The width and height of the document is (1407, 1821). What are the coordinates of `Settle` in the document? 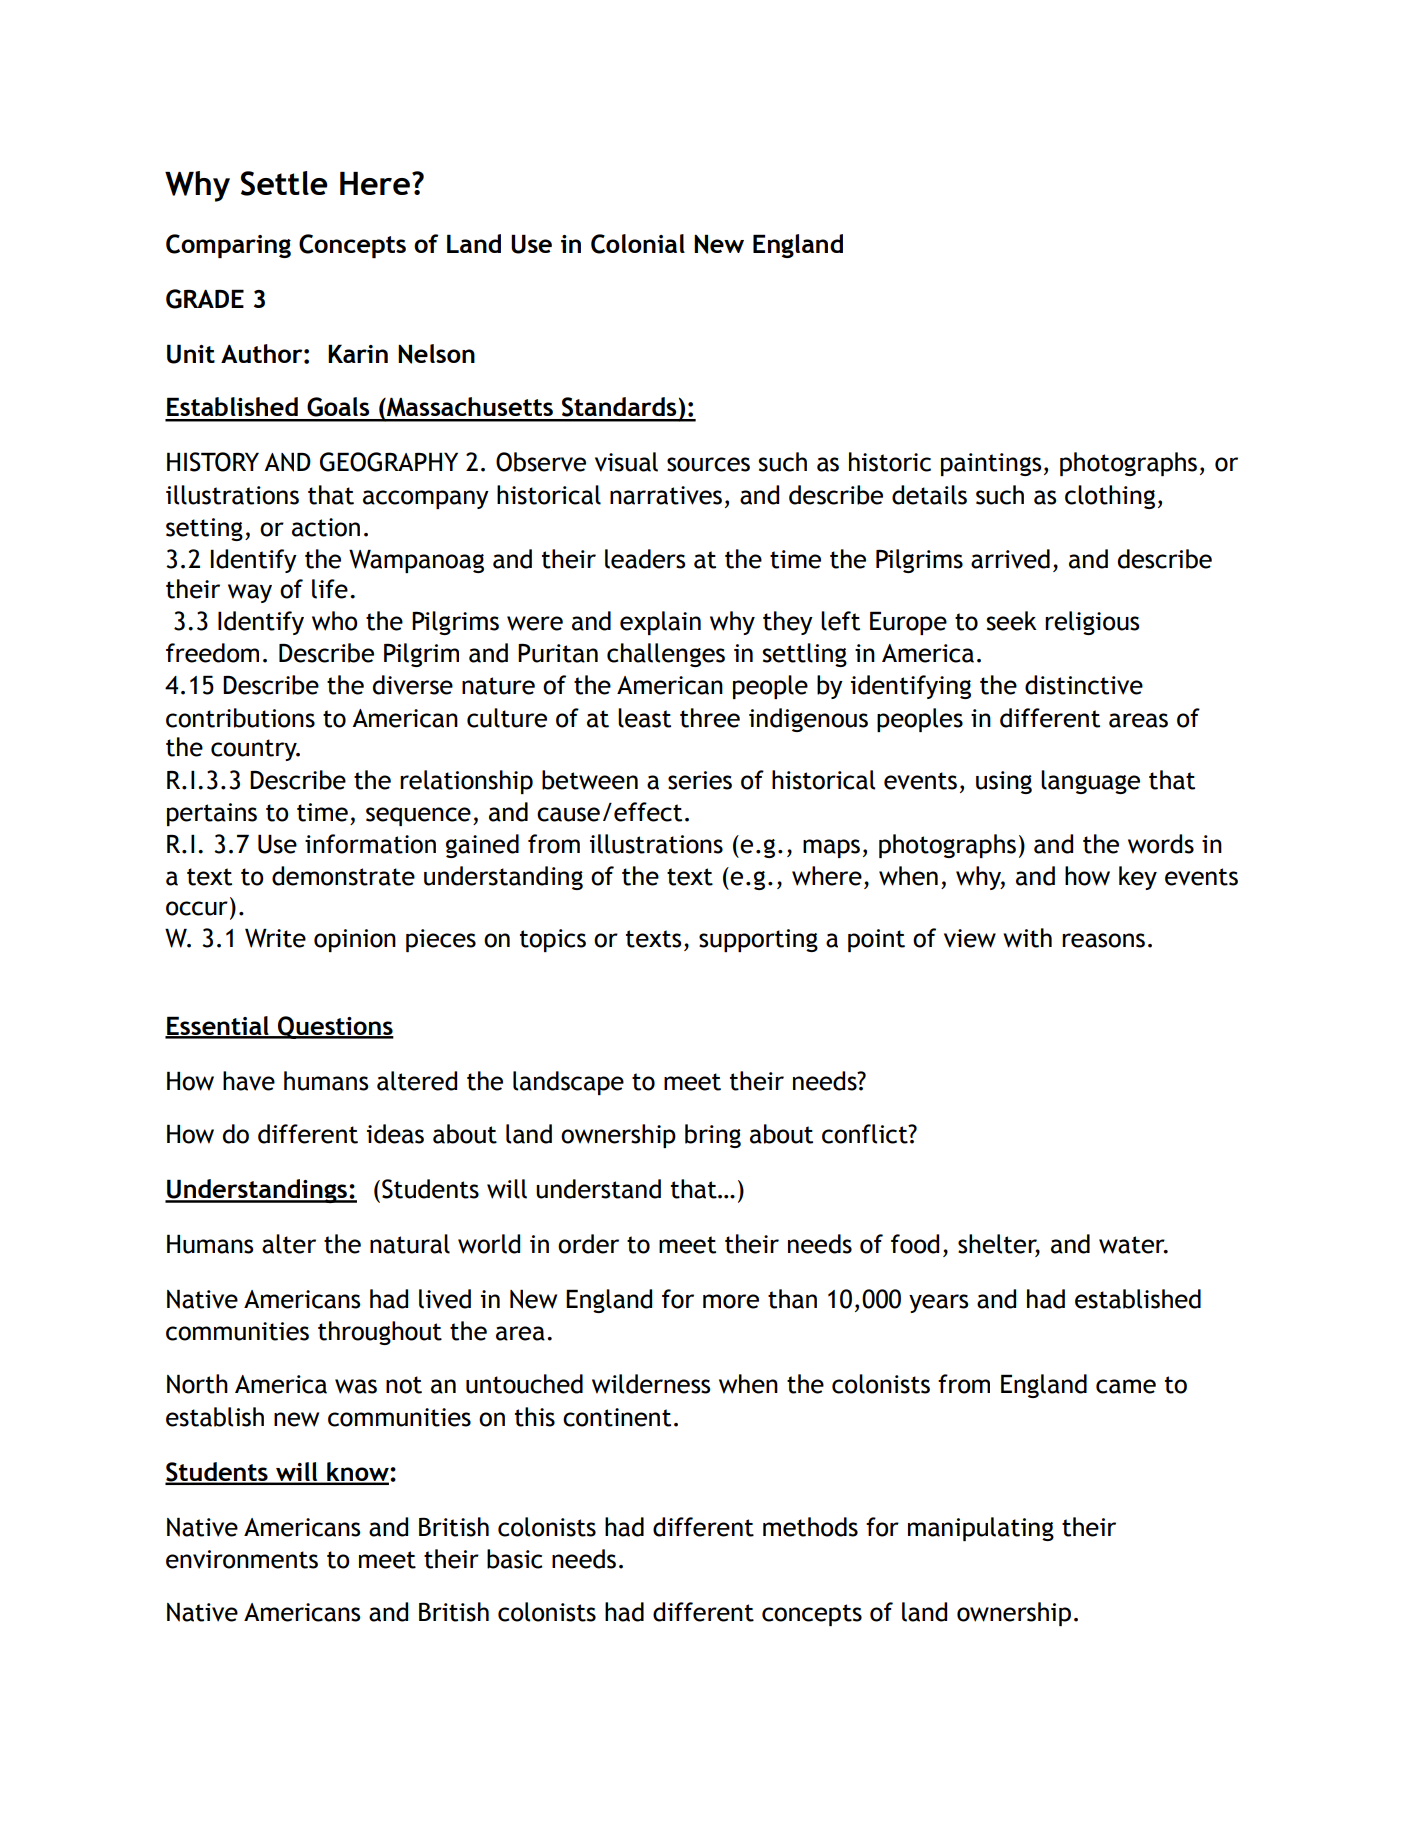 It's located at (284, 183).
